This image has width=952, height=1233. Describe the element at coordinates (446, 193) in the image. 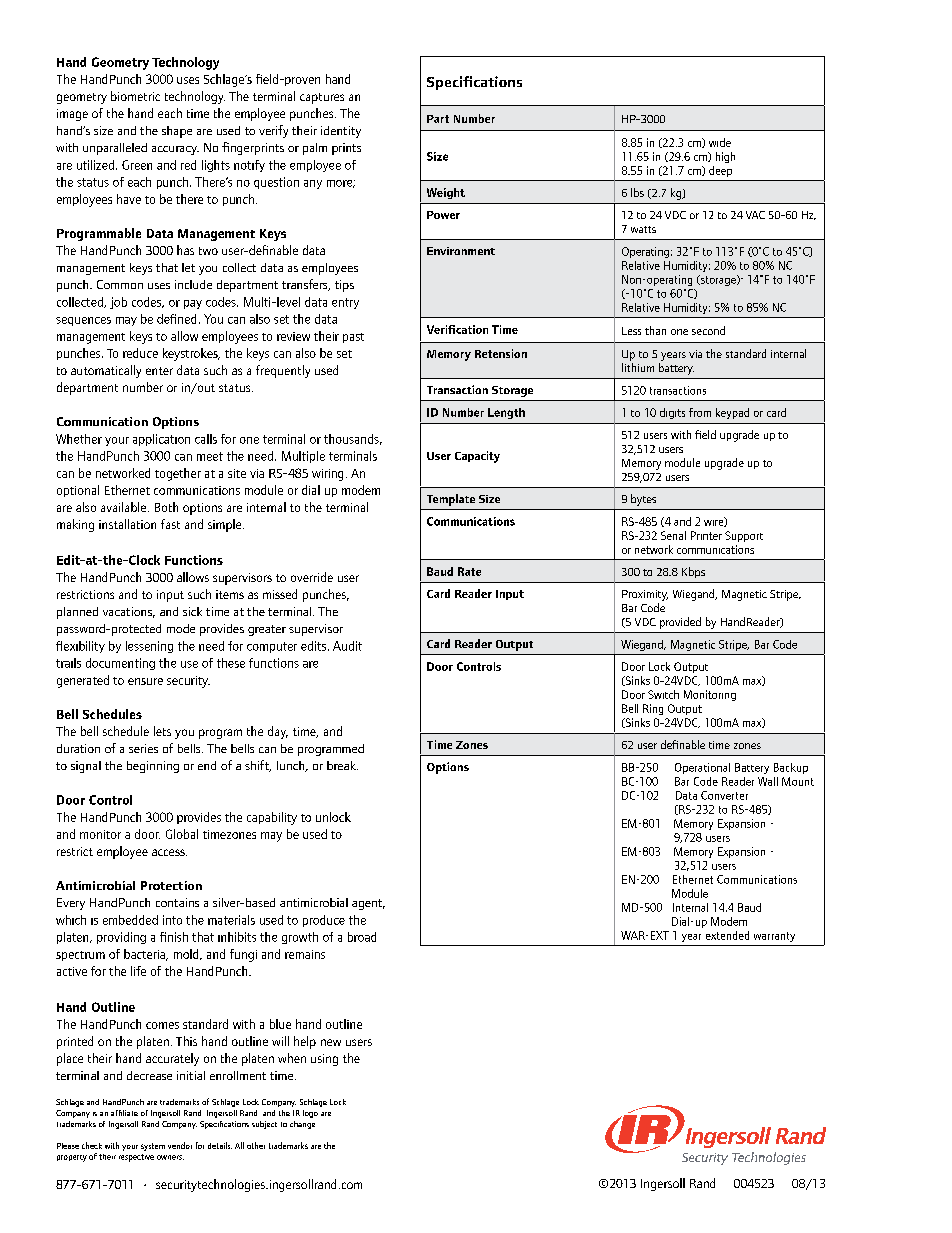

I see `Weight` at that location.
